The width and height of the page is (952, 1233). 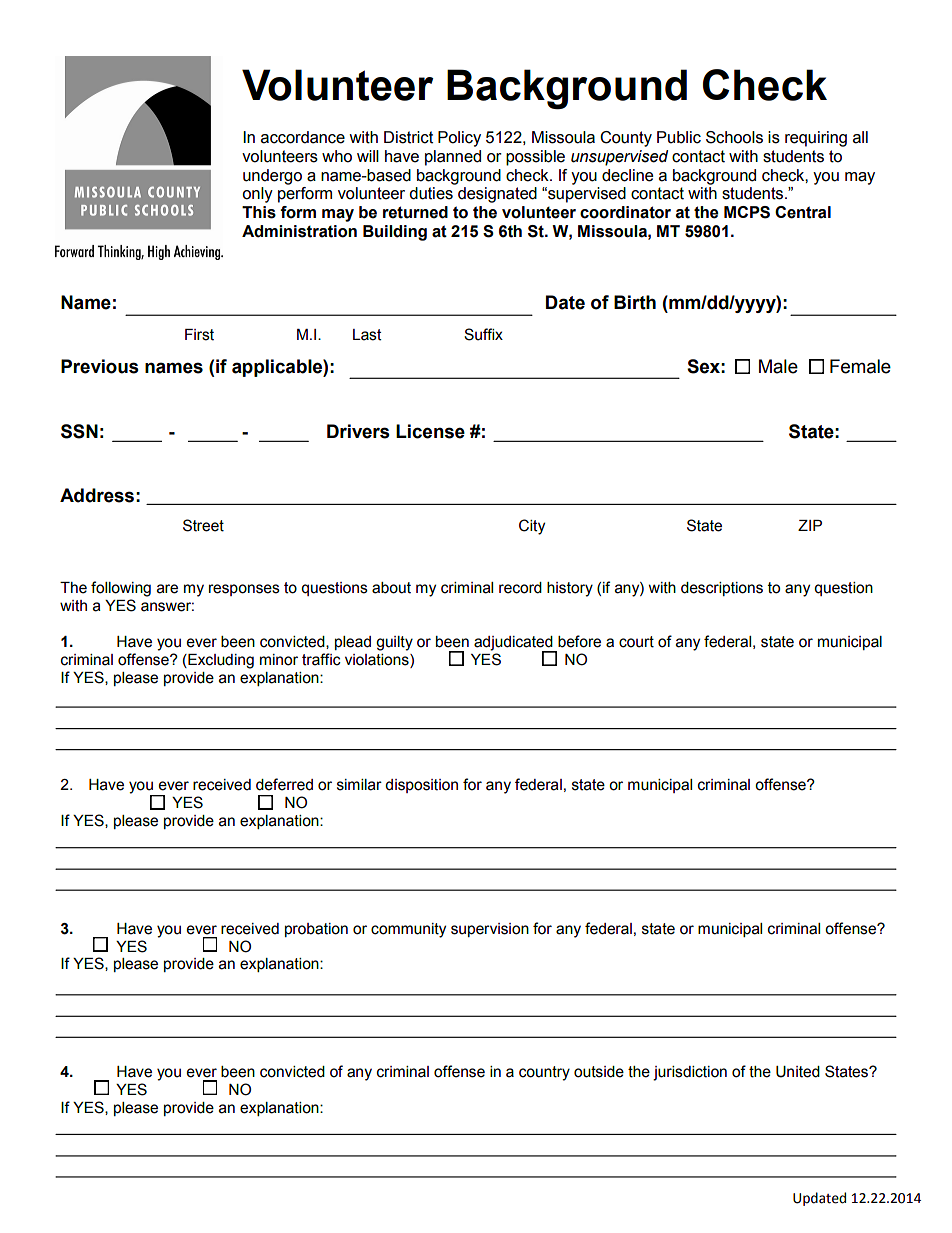 I want to click on planned, so click(x=453, y=158).
